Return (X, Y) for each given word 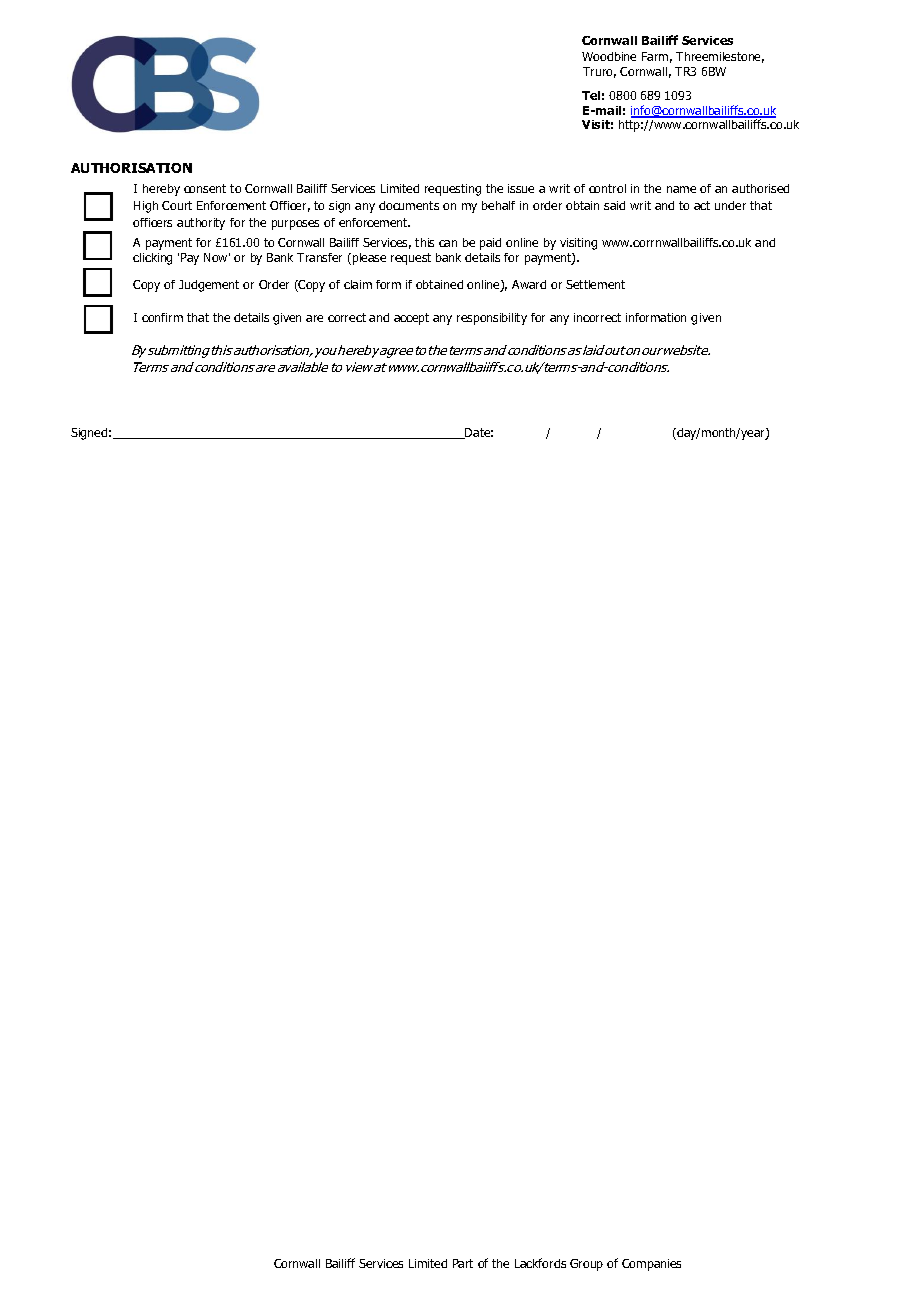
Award (529, 284)
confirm (162, 317)
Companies (651, 1265)
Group (586, 1265)
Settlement (595, 284)
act (702, 205)
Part (463, 1263)
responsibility (492, 319)
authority (201, 224)
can (448, 243)
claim (358, 284)
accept (411, 319)
